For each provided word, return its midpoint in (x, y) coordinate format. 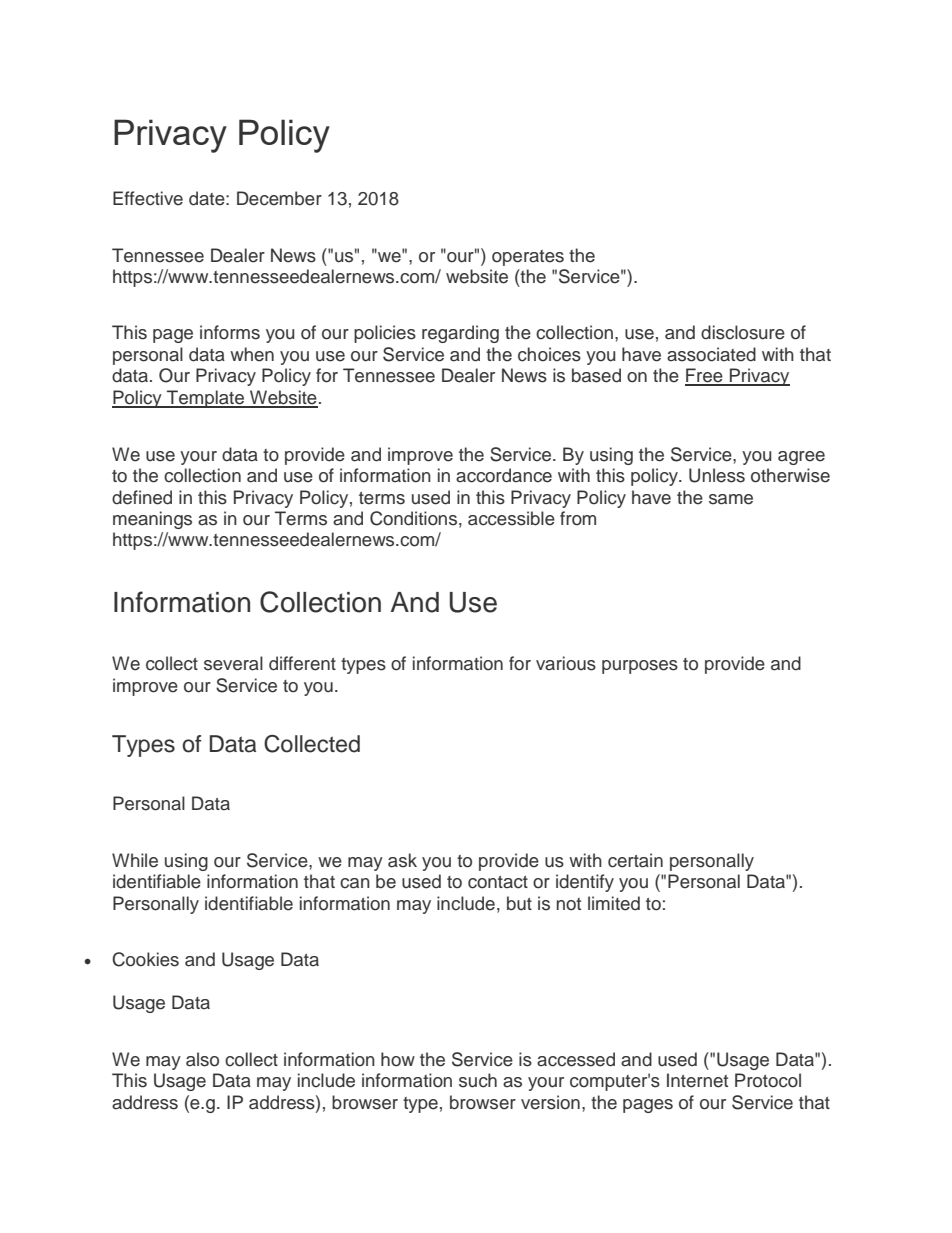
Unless (717, 475)
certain (635, 860)
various (566, 663)
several (233, 663)
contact (498, 882)
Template (205, 399)
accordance (504, 475)
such (478, 1080)
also (202, 1059)
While (135, 860)
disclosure (743, 332)
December (279, 198)
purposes (640, 667)
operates (528, 258)
